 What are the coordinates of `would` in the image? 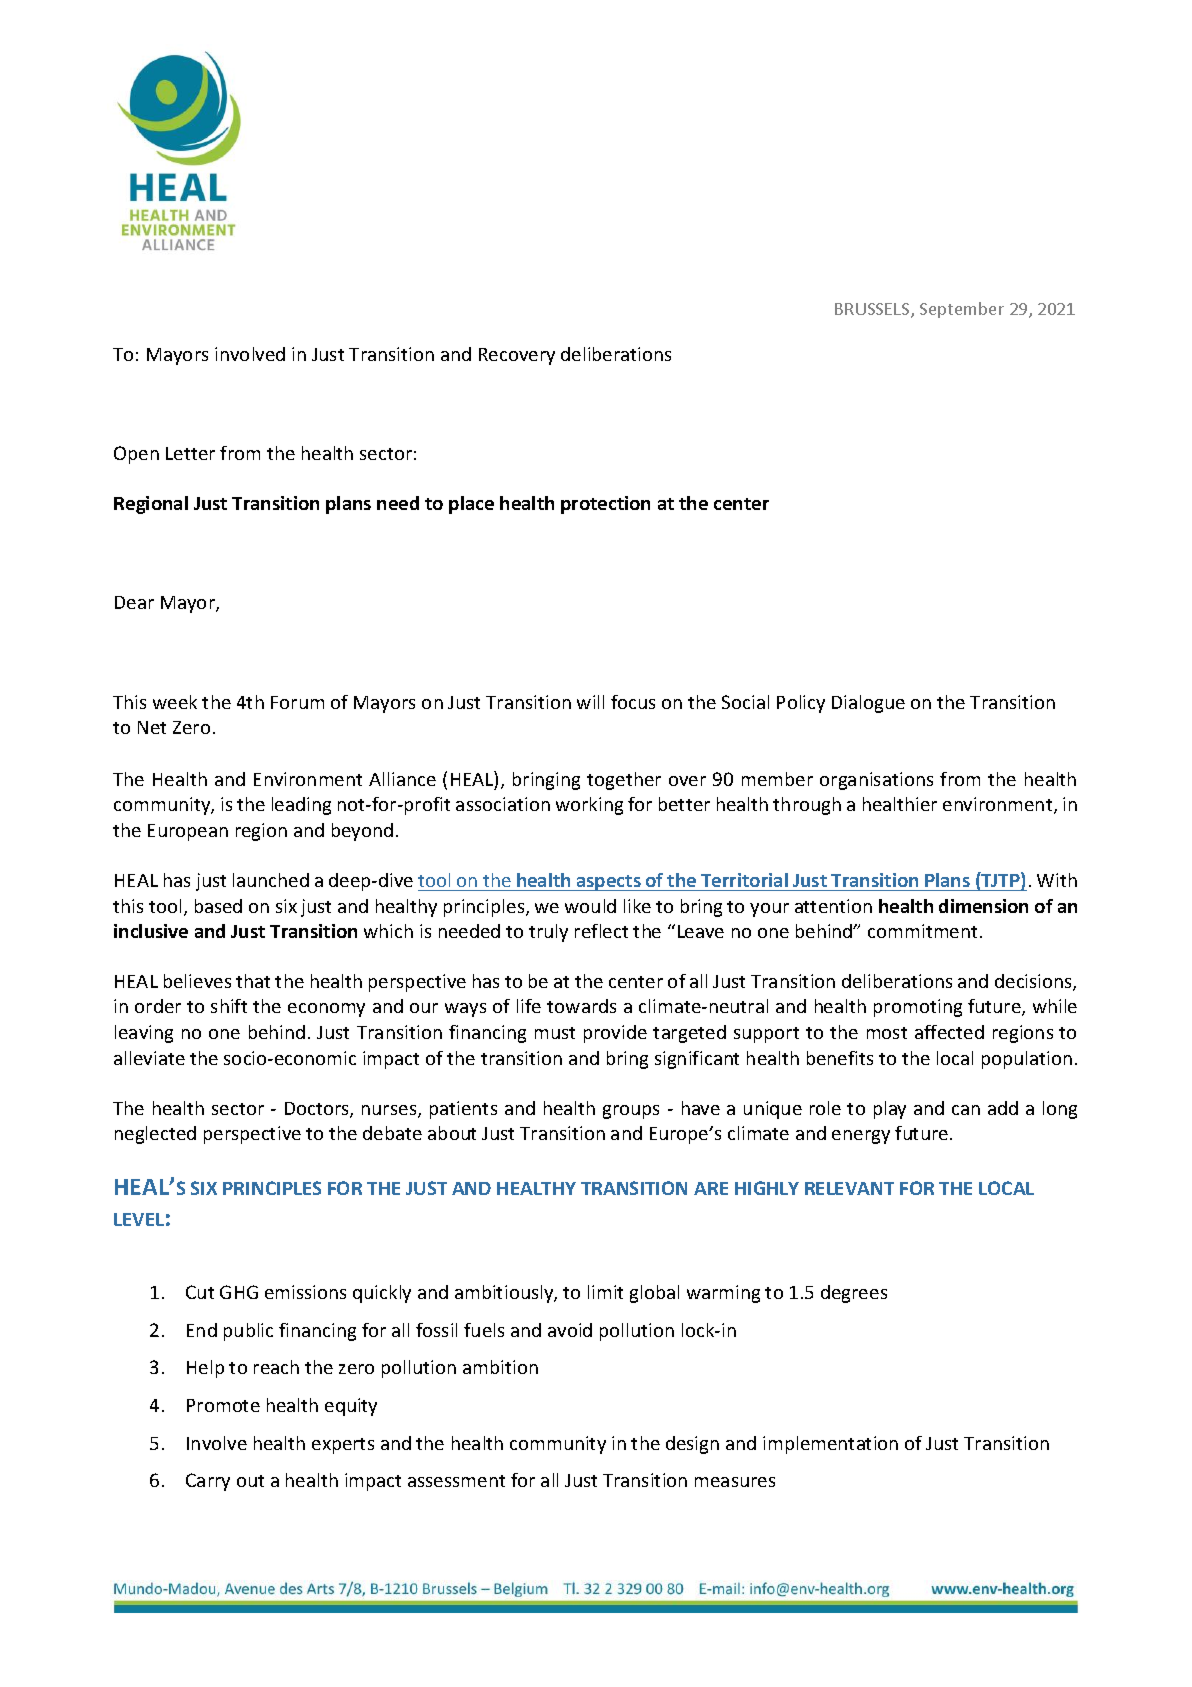 It's located at (590, 906).
